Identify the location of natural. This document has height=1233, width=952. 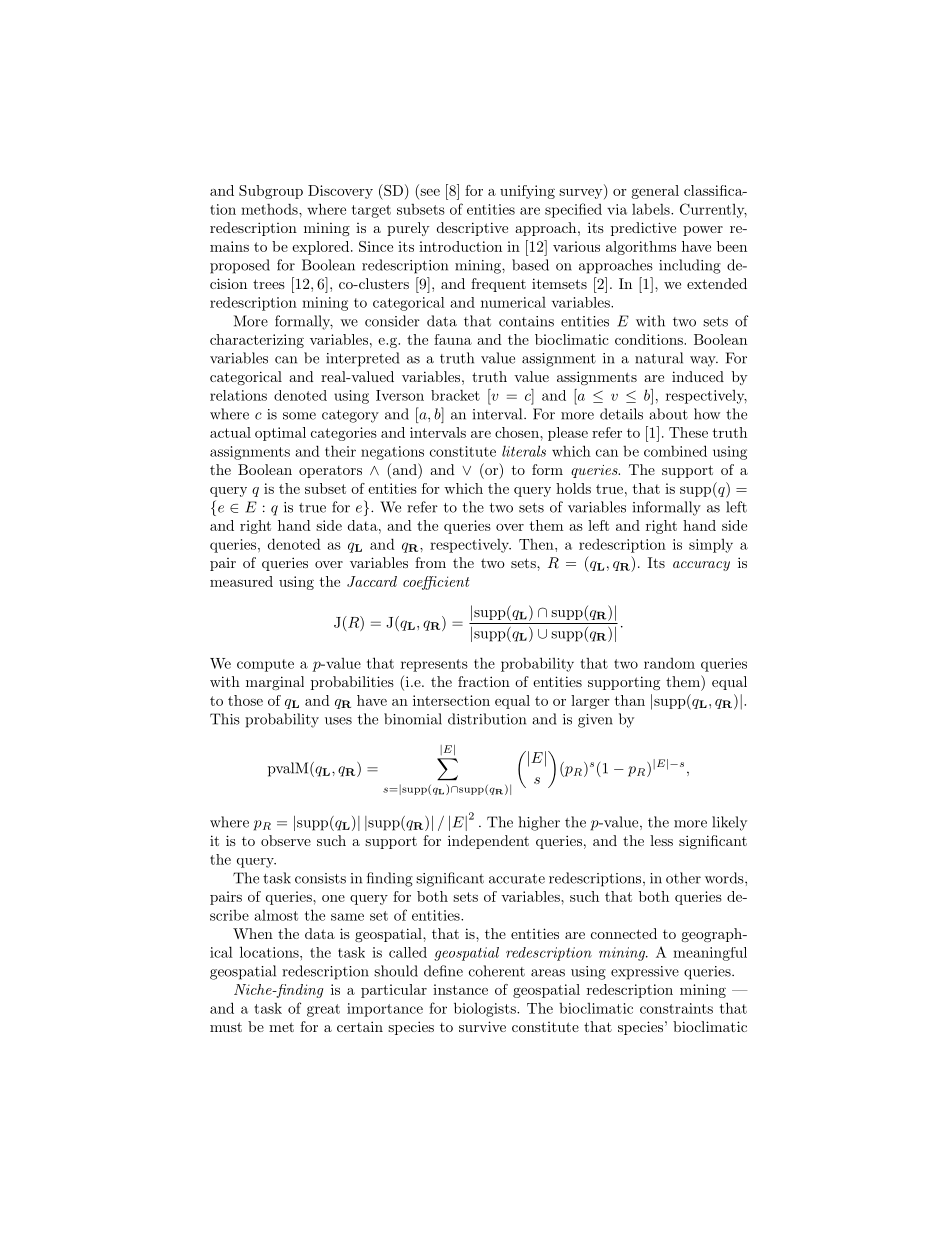
(659, 358).
